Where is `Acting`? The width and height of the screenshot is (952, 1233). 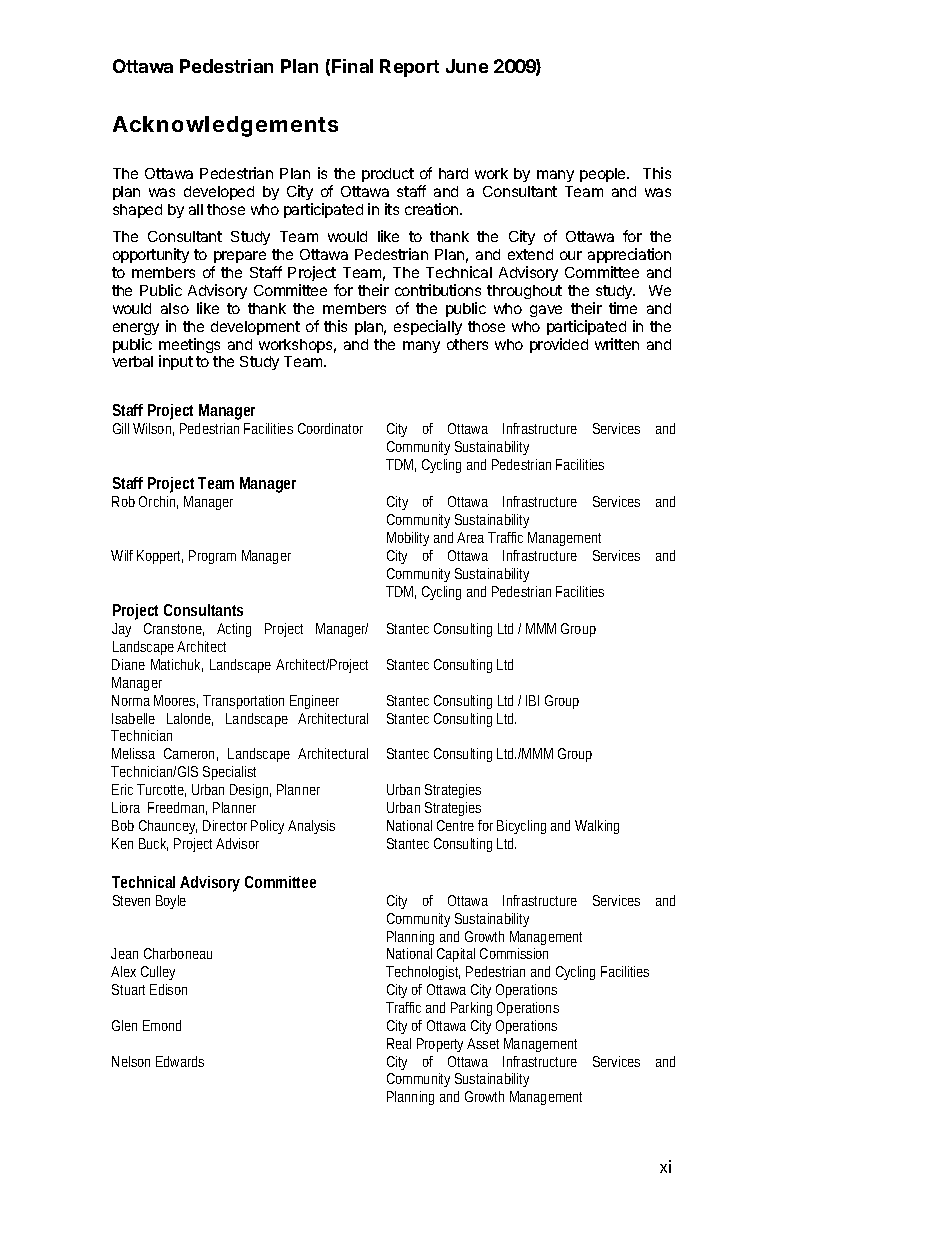
Acting is located at coordinates (234, 630).
